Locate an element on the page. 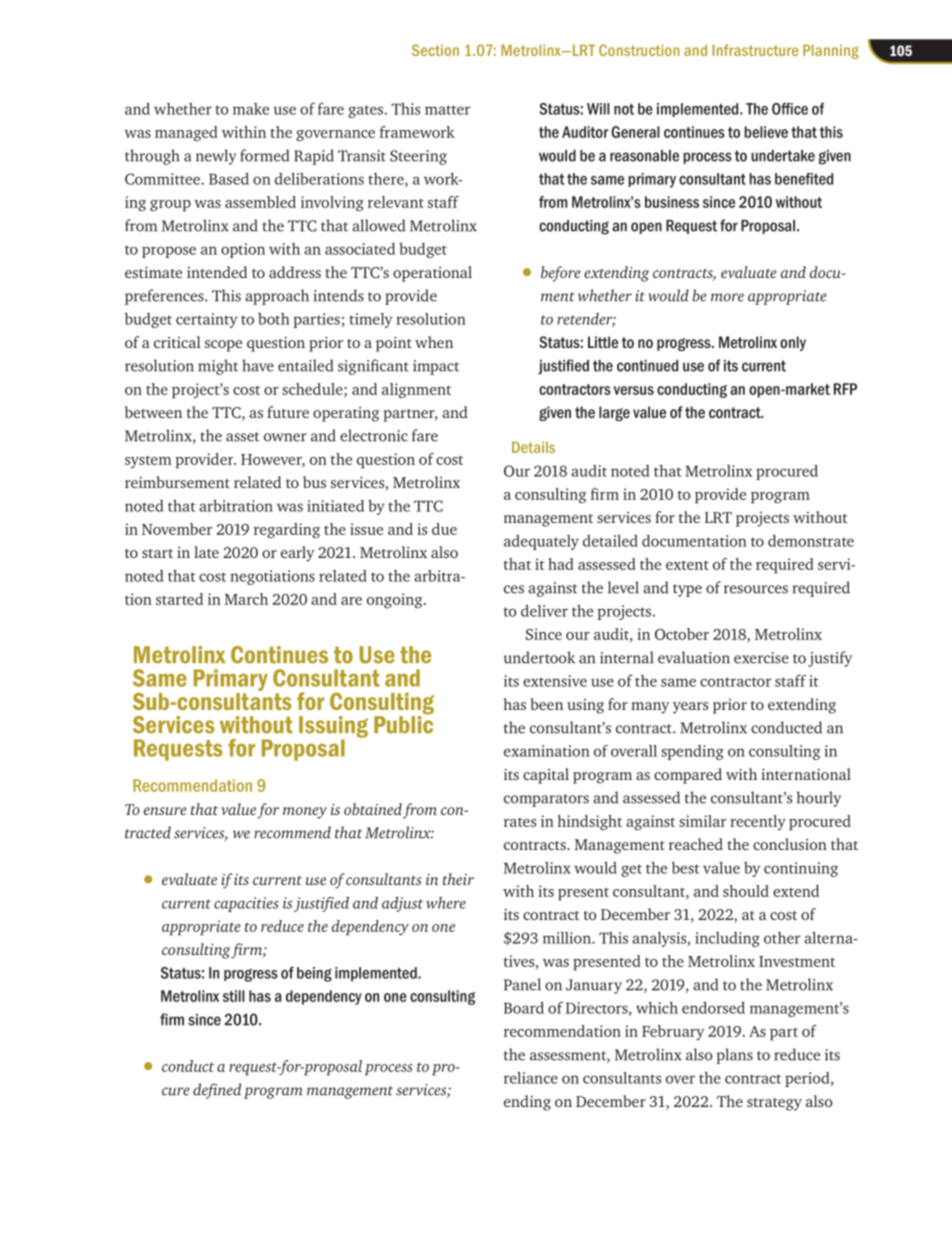 This document has height=1233, width=952. resources is located at coordinates (756, 589).
